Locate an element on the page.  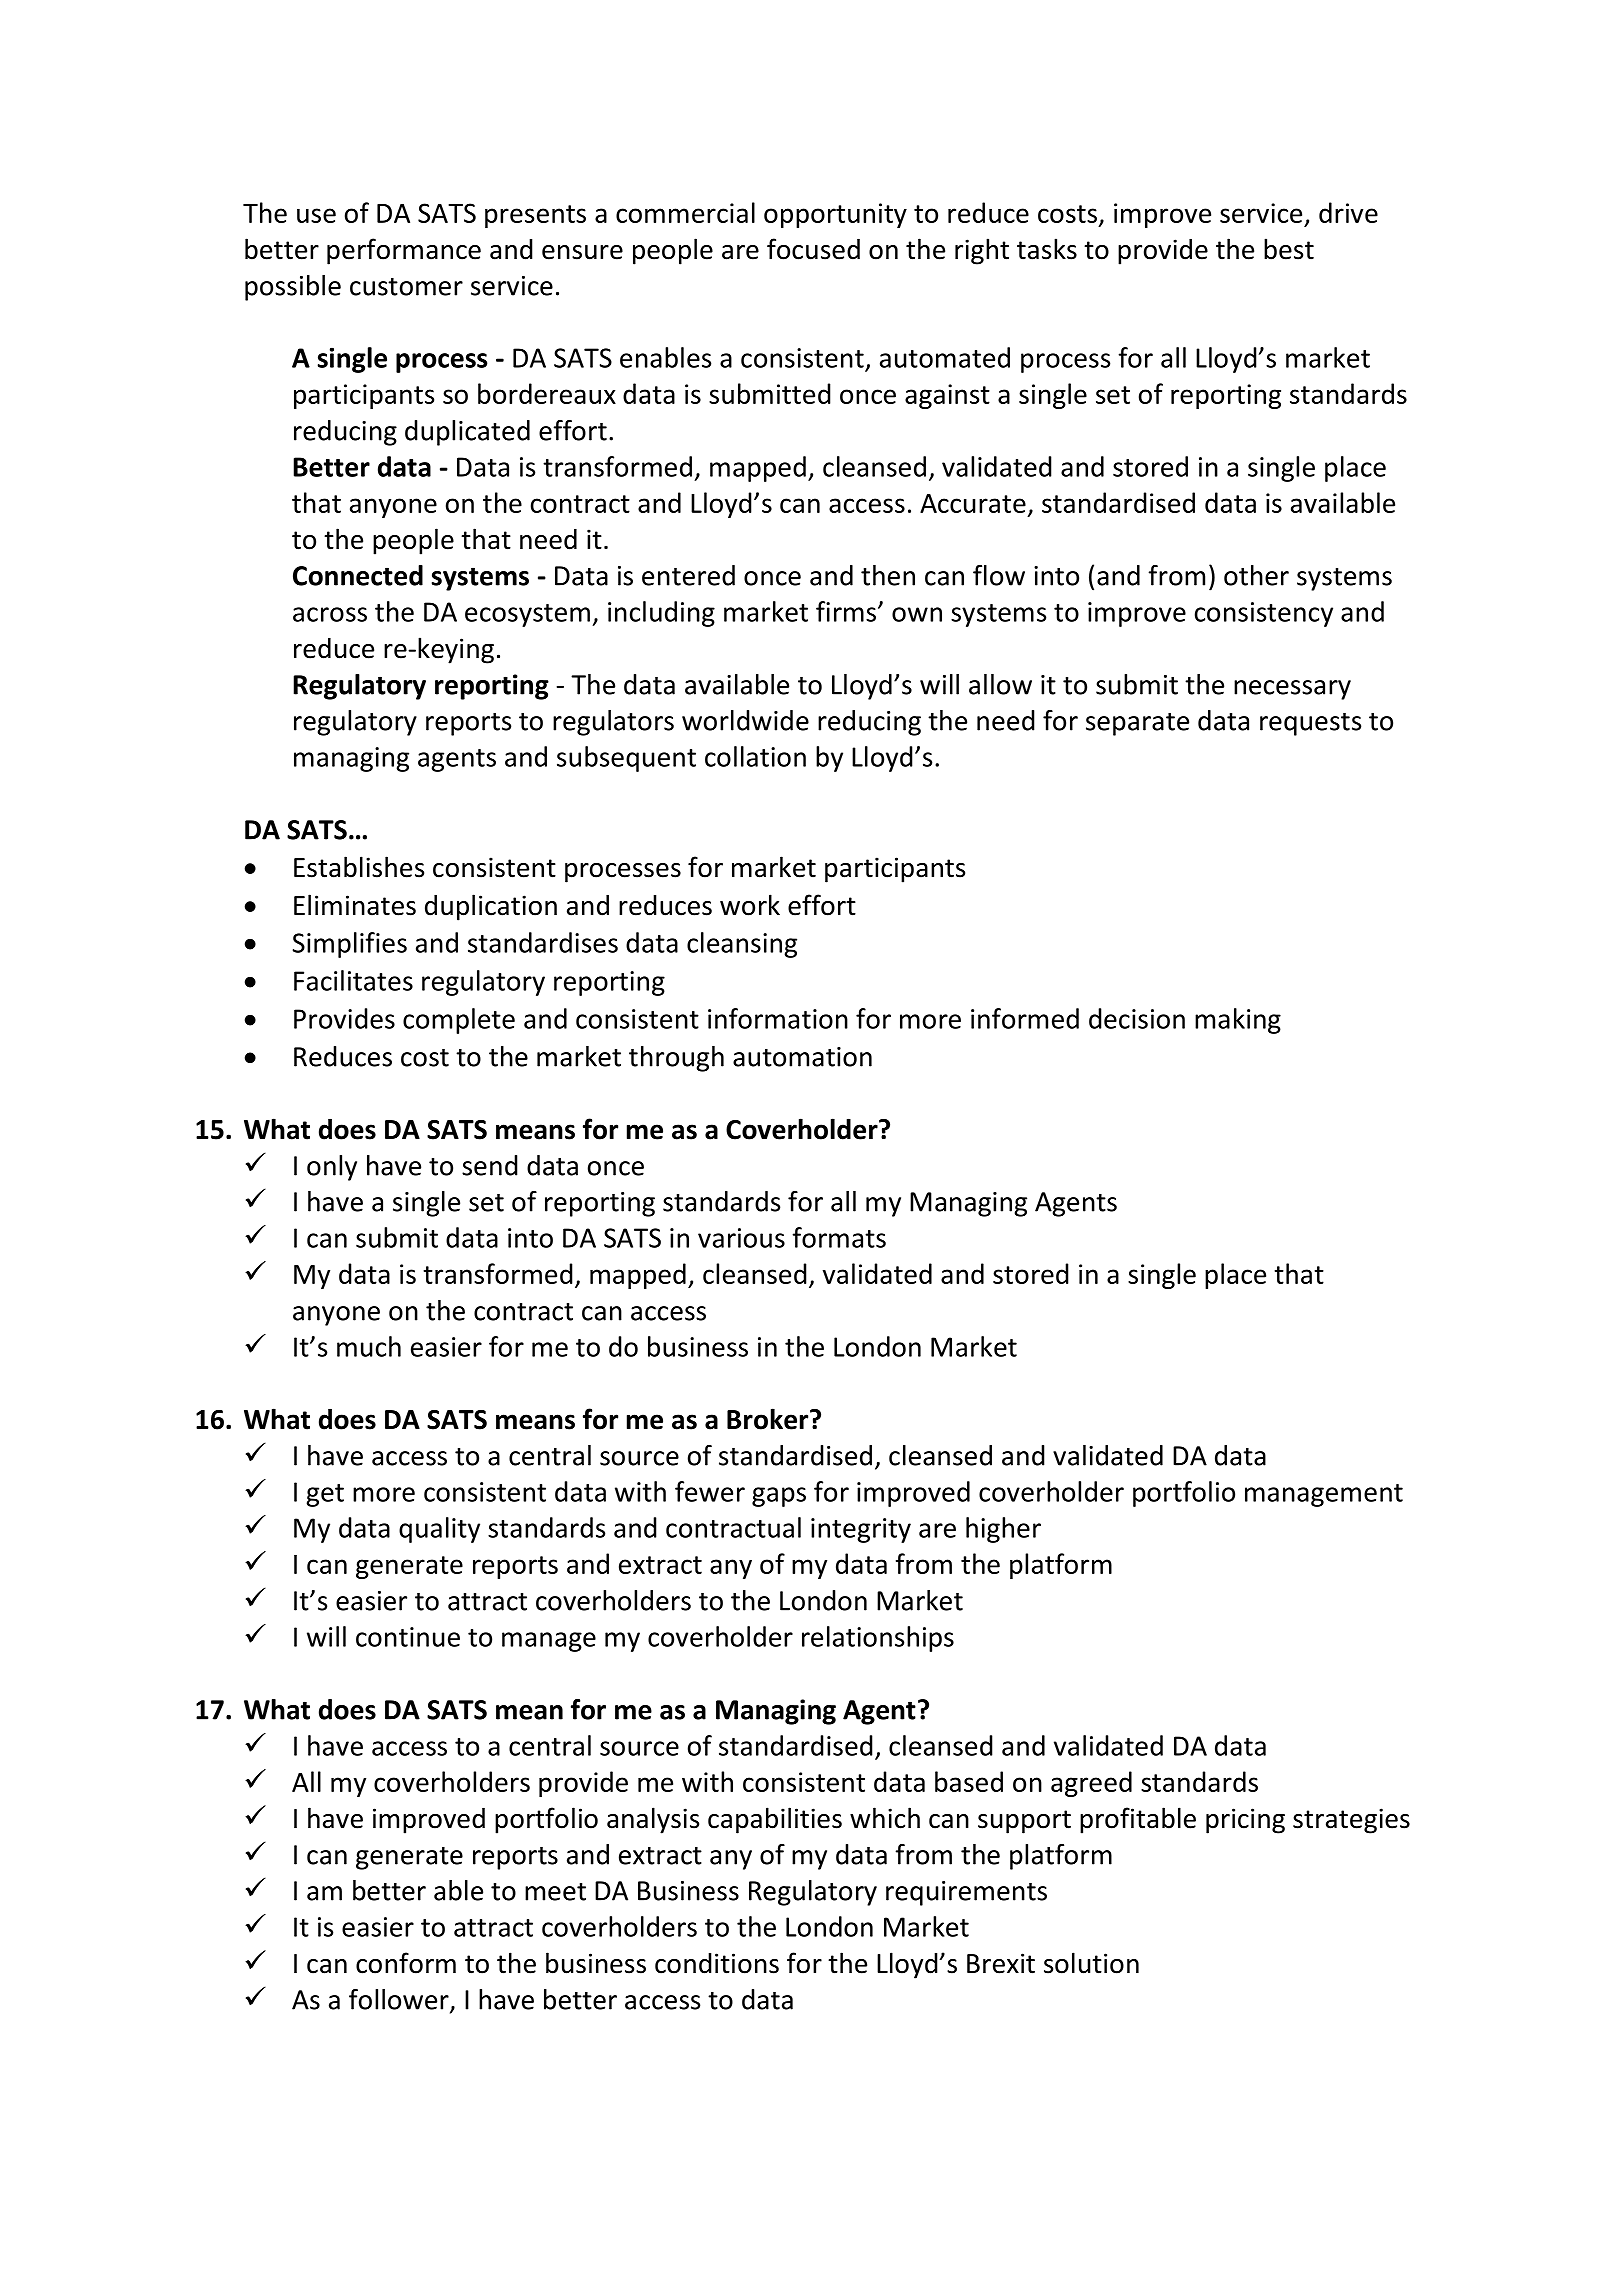
conform is located at coordinates (406, 1963).
